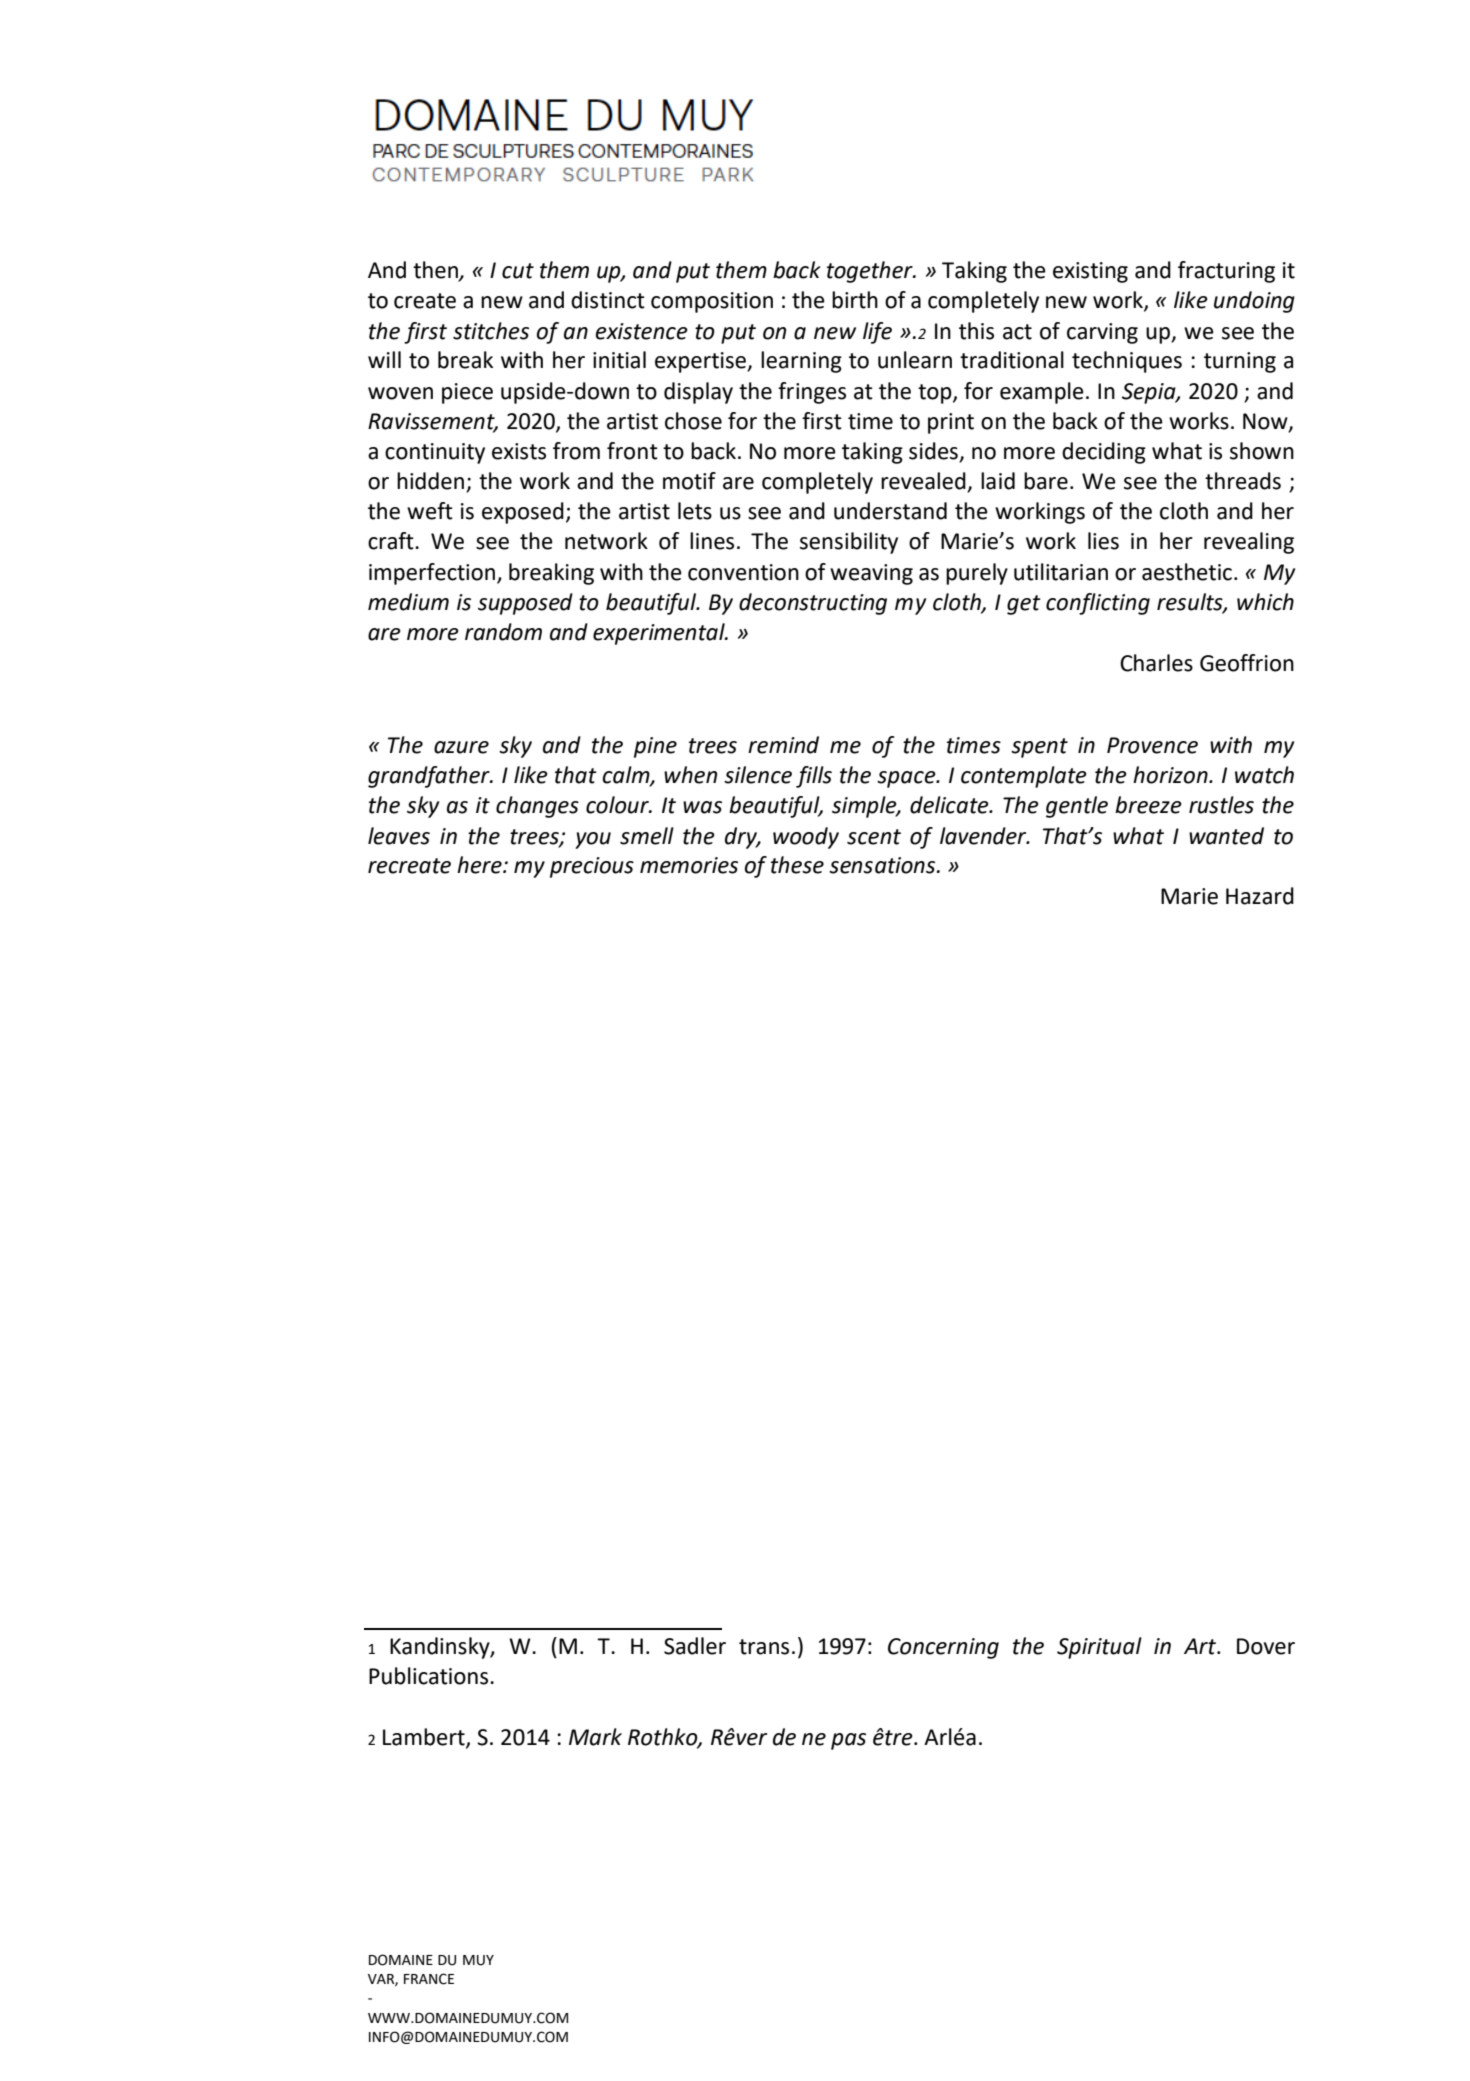  What do you see at coordinates (1260, 896) in the screenshot?
I see `Hazard` at bounding box center [1260, 896].
